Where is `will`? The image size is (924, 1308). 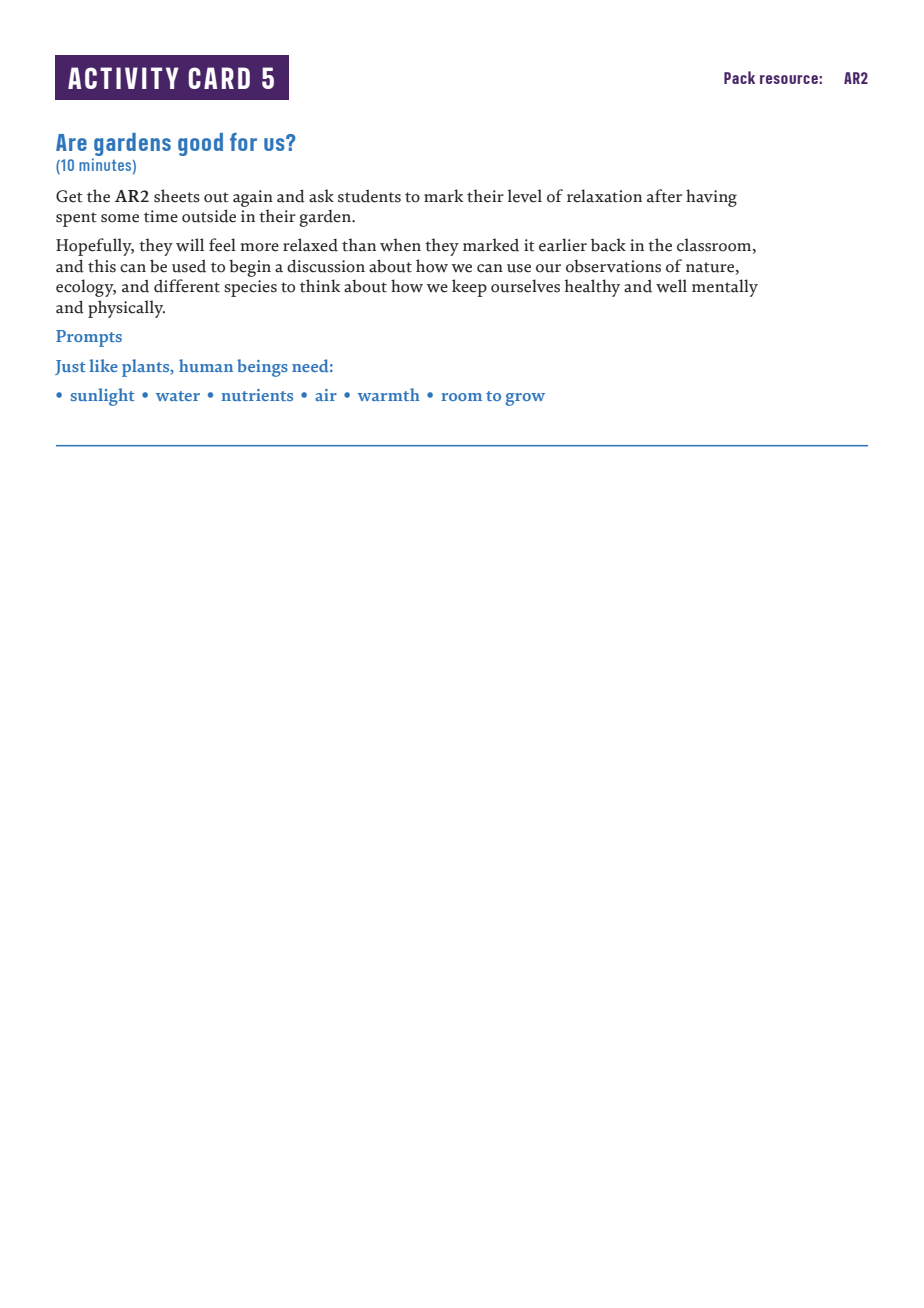
will is located at coordinates (190, 244).
